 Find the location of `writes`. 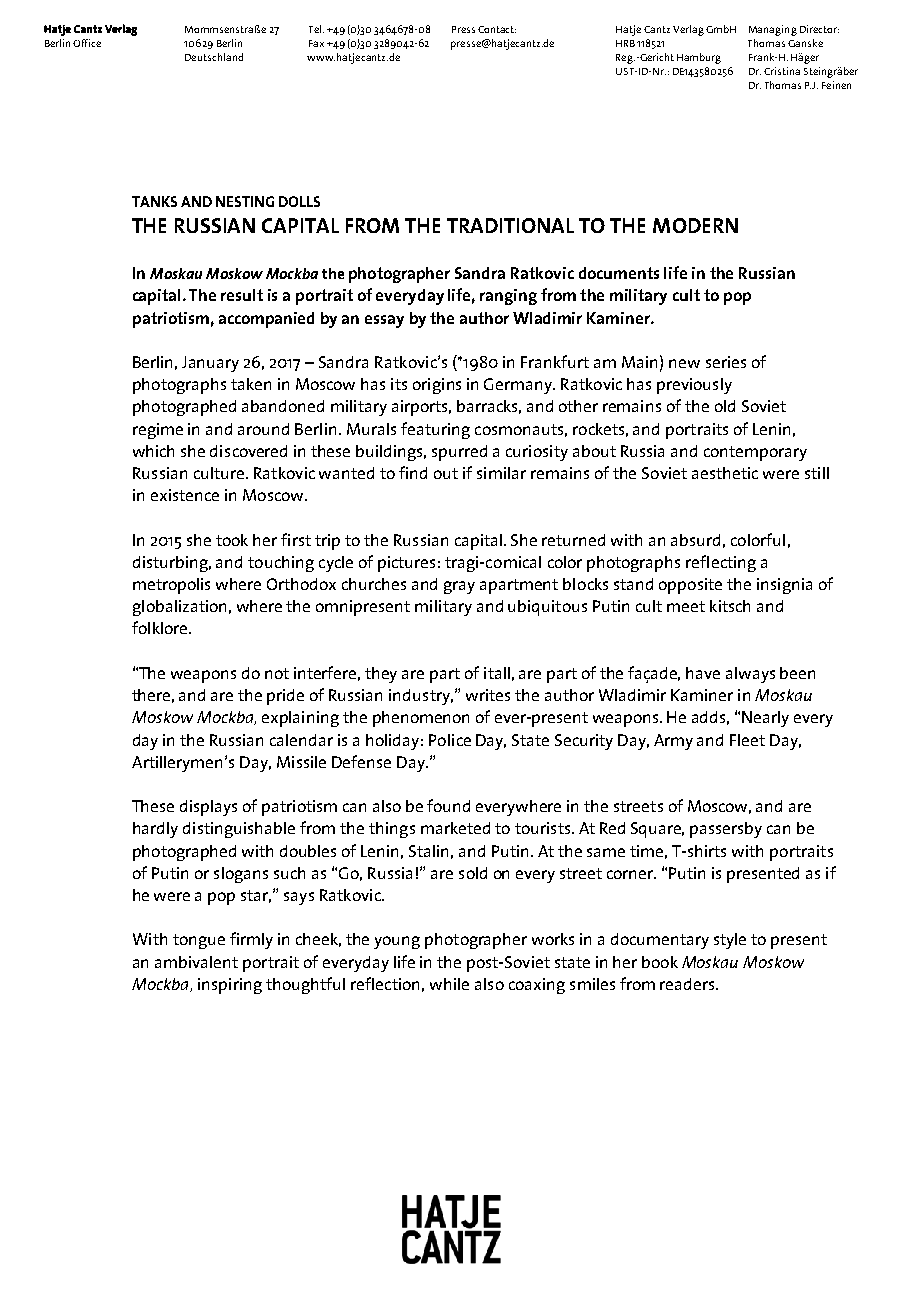

writes is located at coordinates (488, 695).
